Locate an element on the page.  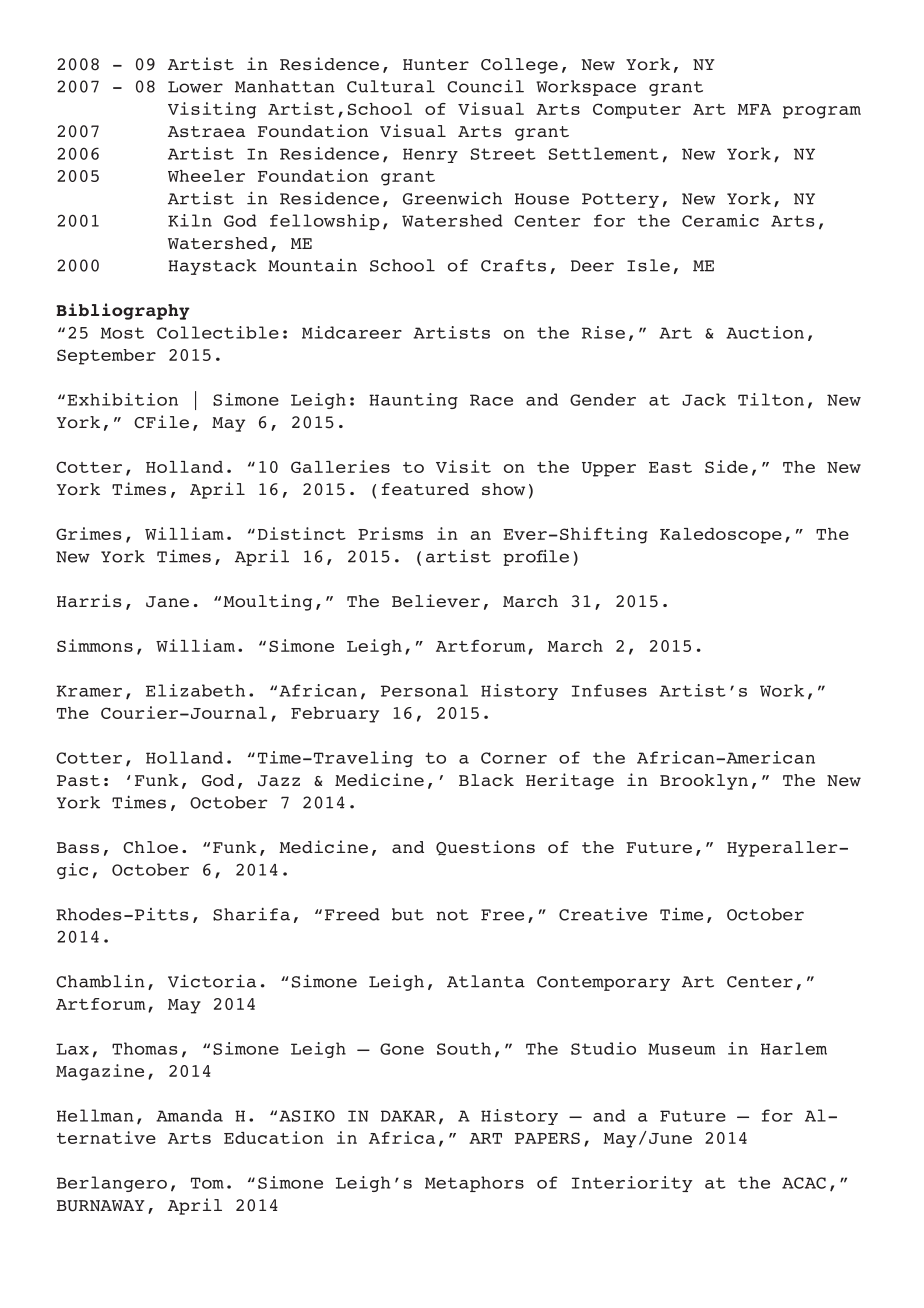
Lower is located at coordinates (195, 87).
